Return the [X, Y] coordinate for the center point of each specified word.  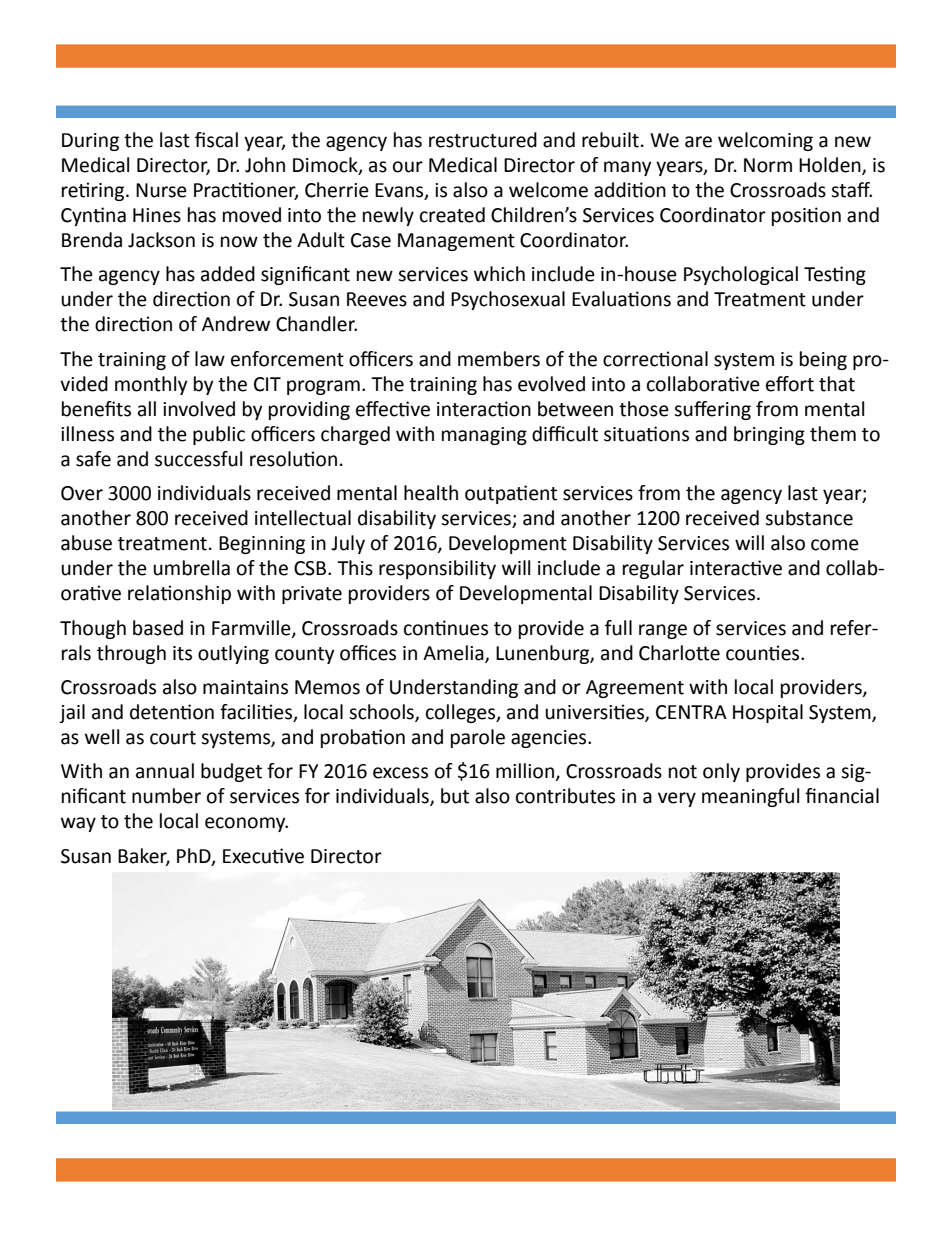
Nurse [161, 190]
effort [790, 384]
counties [764, 653]
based [158, 628]
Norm [768, 165]
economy [246, 824]
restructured [483, 140]
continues [446, 628]
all [147, 409]
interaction [484, 409]
